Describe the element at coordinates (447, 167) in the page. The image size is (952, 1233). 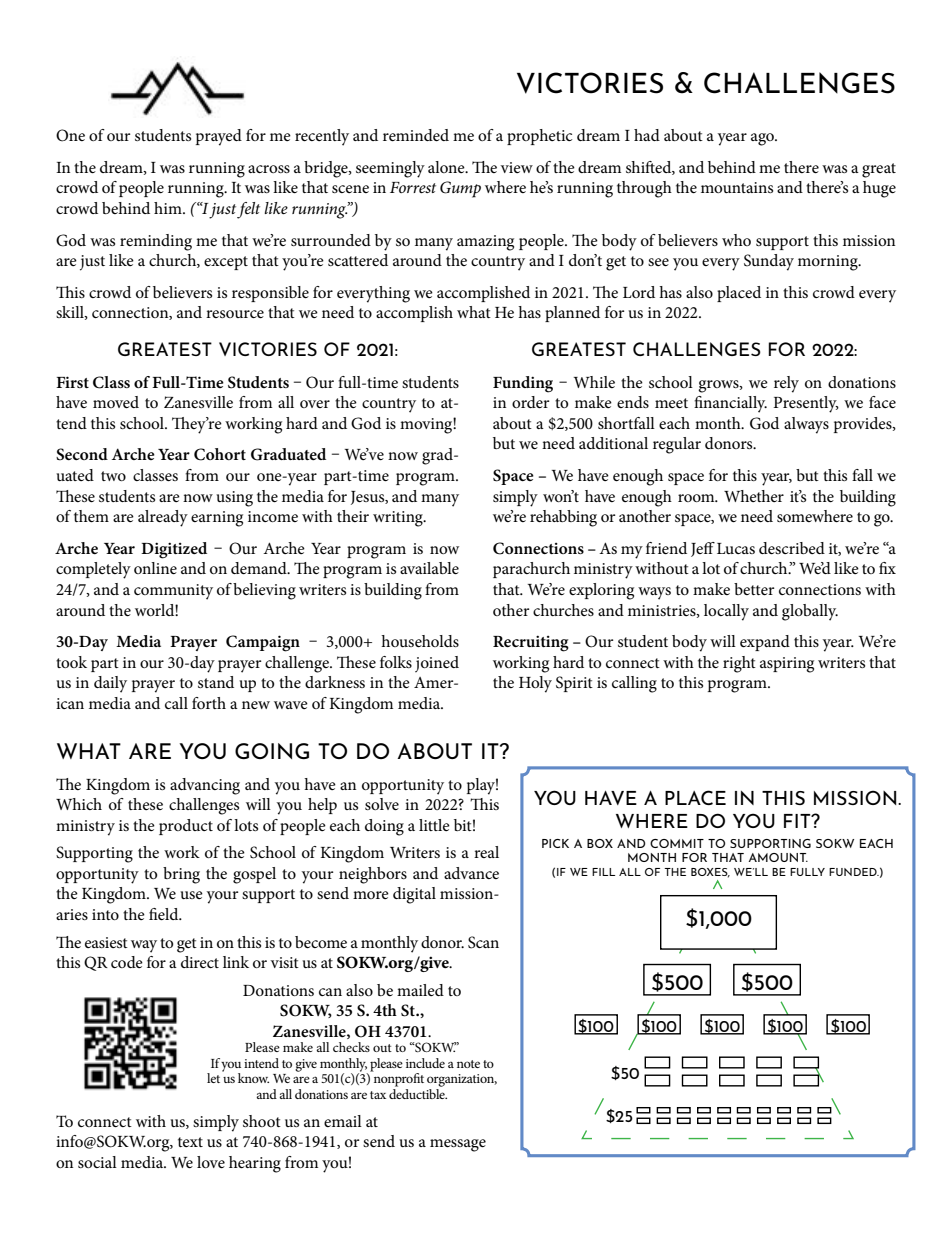
I see `alone` at that location.
